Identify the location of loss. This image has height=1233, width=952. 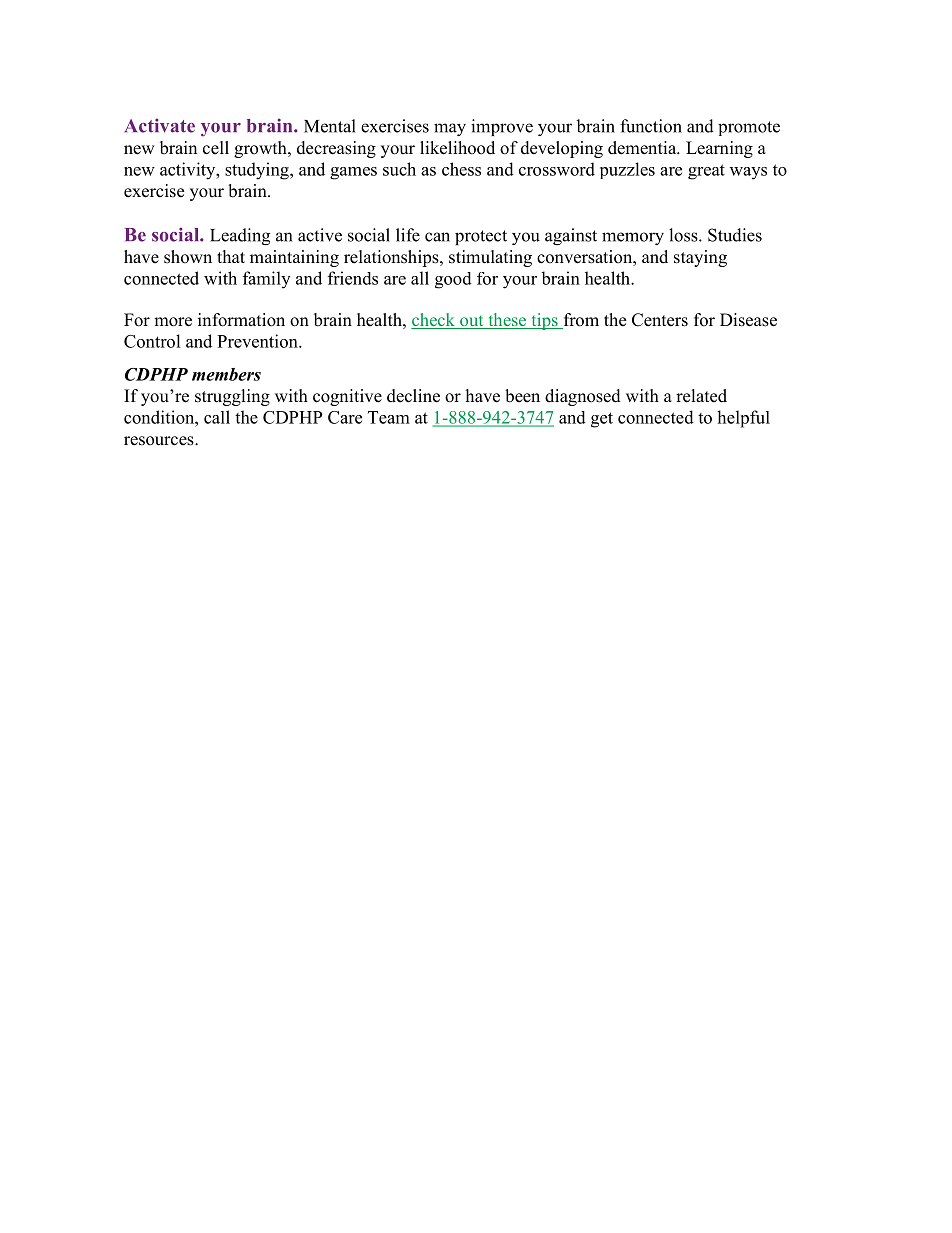
(684, 235).
